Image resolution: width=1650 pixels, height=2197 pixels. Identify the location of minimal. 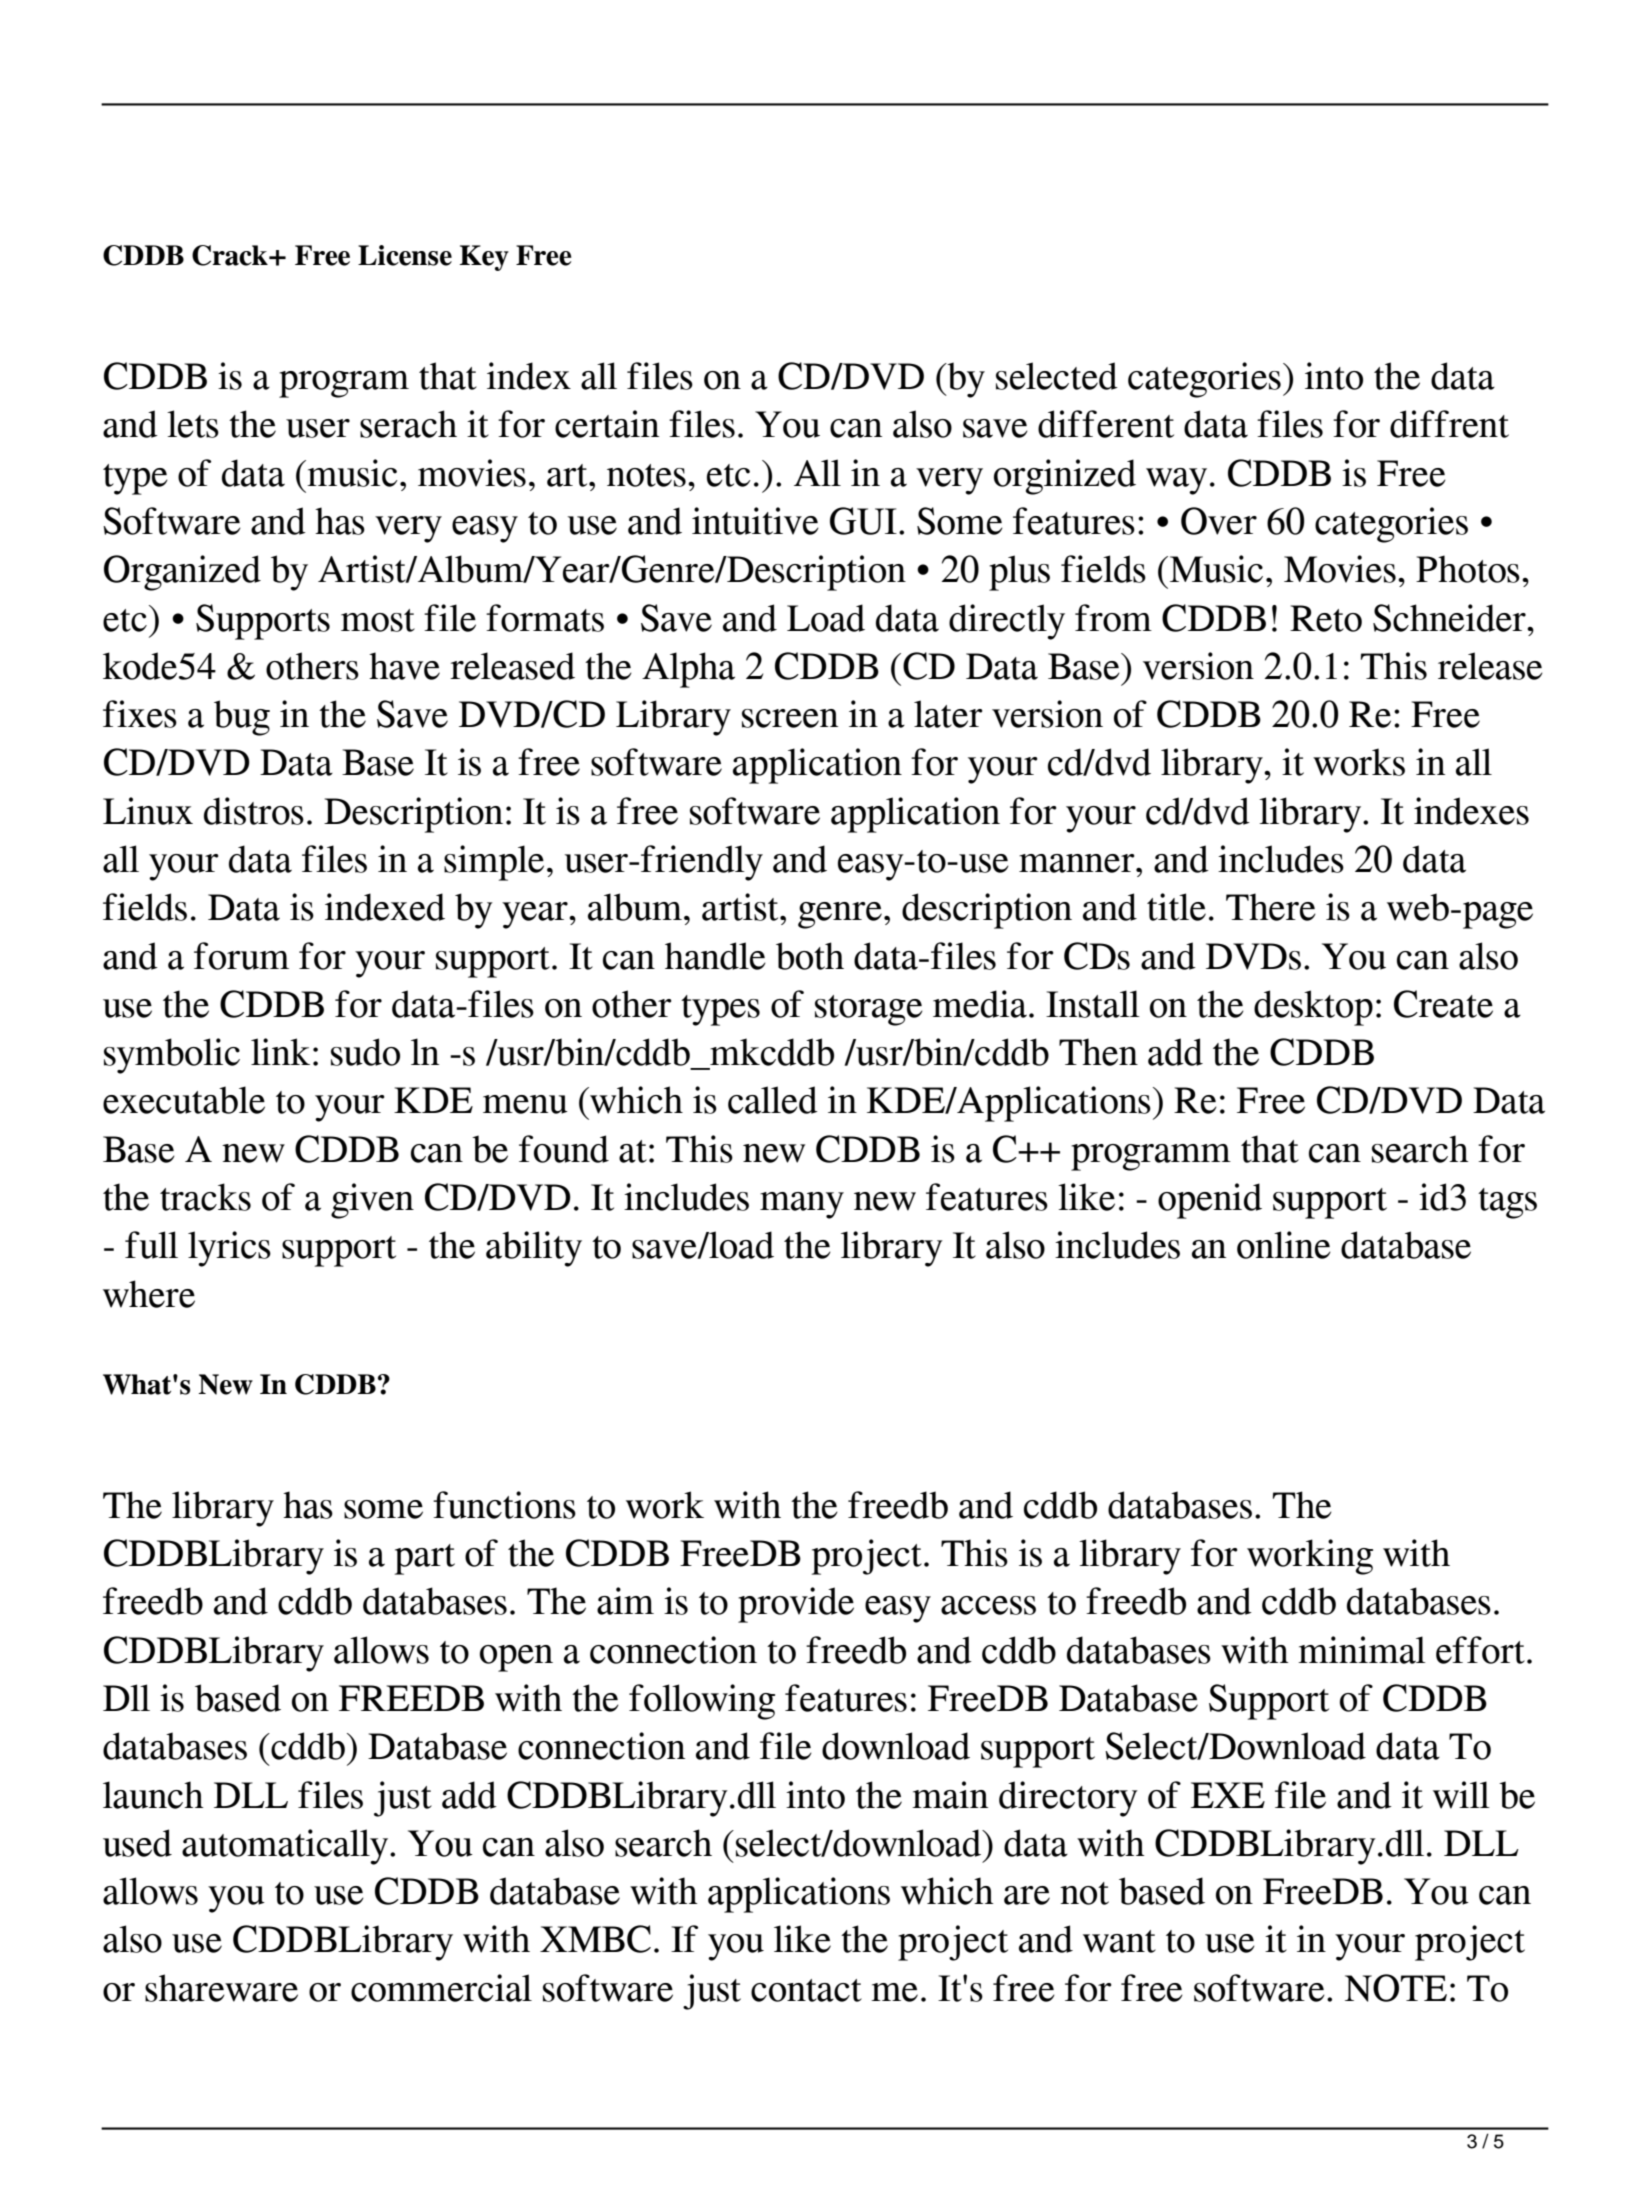
(1362, 1650).
